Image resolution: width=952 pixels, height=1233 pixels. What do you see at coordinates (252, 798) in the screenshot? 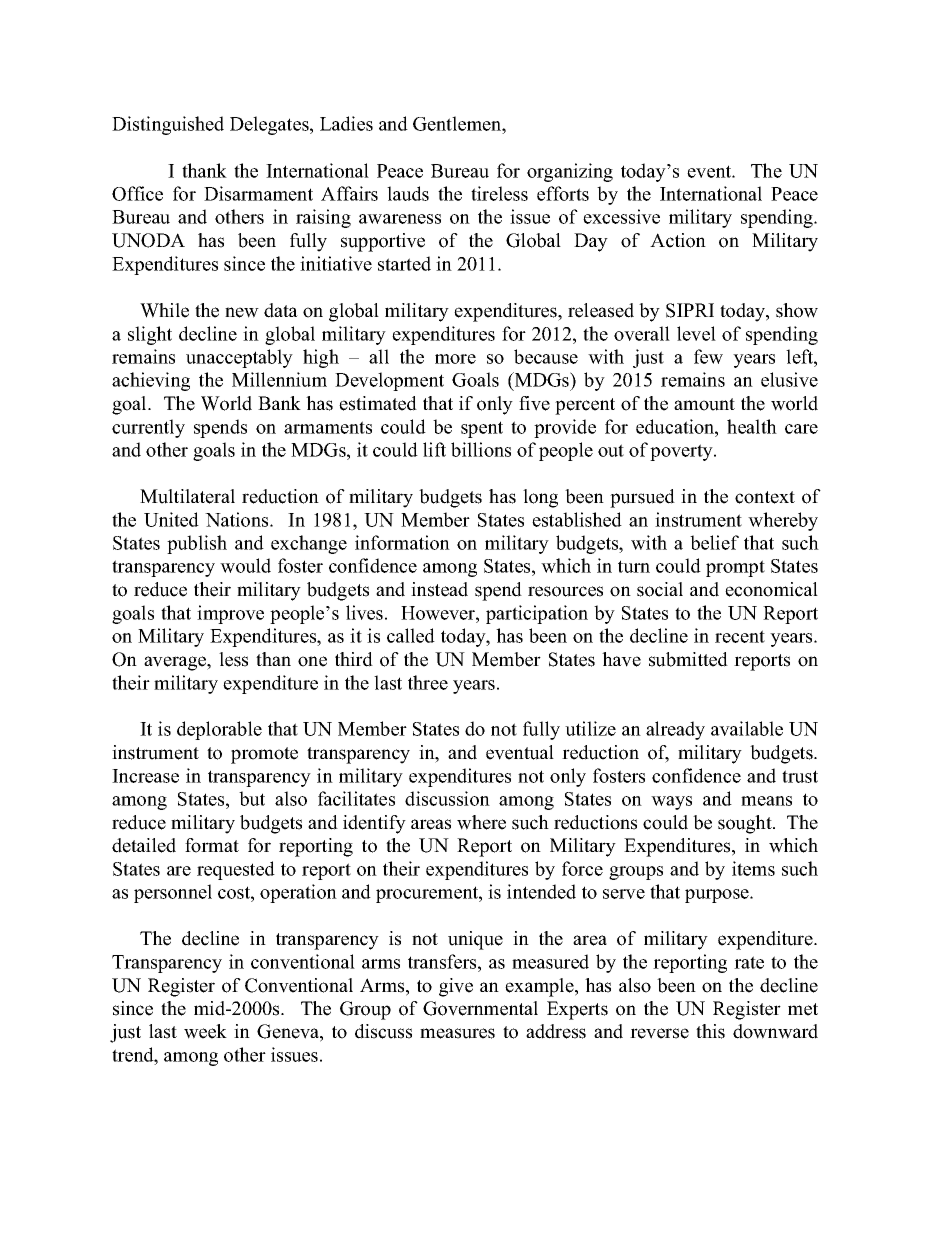
I see `but` at bounding box center [252, 798].
